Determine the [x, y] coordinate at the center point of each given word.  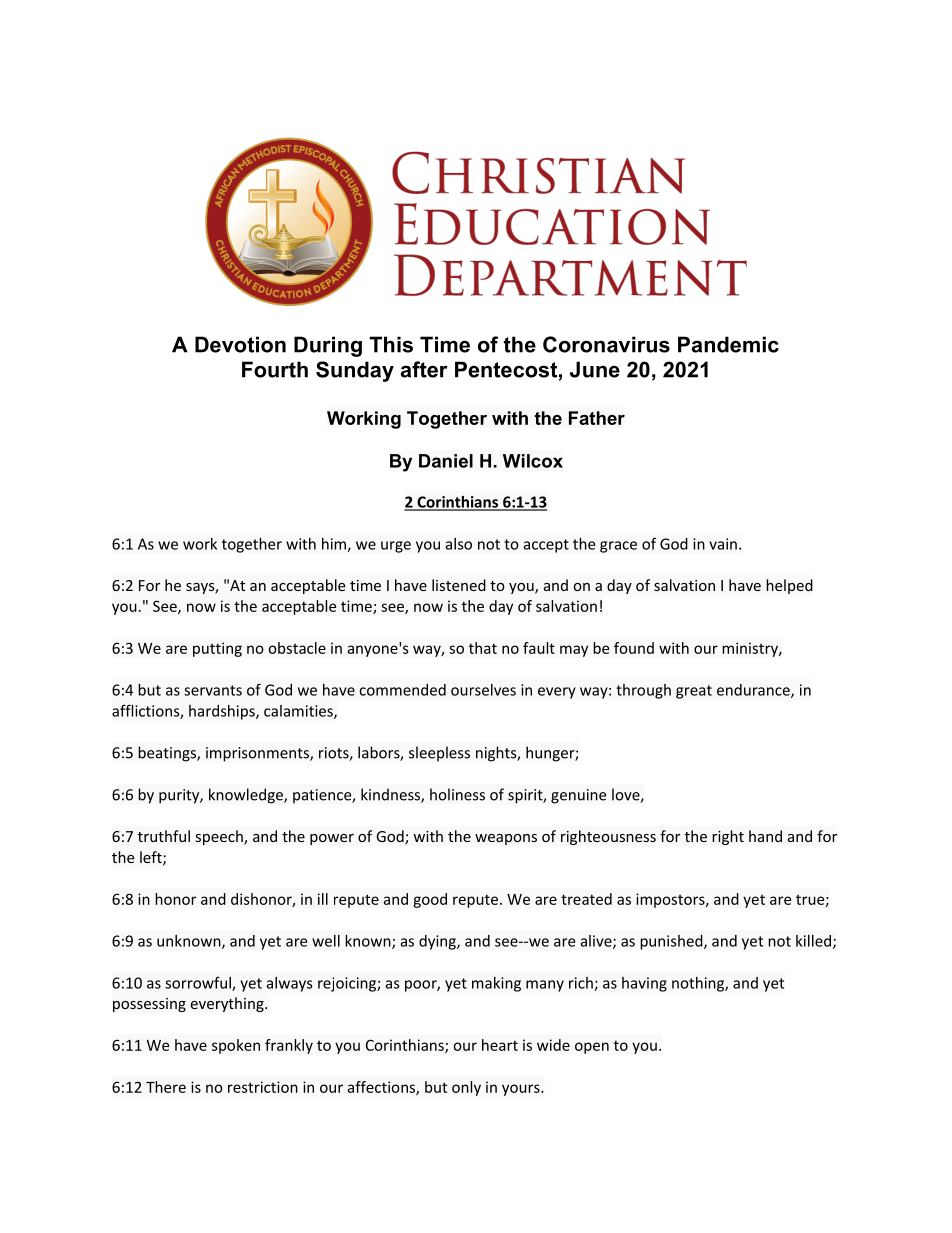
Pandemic [728, 344]
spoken [236, 1046]
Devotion [240, 344]
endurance [754, 691]
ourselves [483, 690]
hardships [223, 712]
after [424, 369]
